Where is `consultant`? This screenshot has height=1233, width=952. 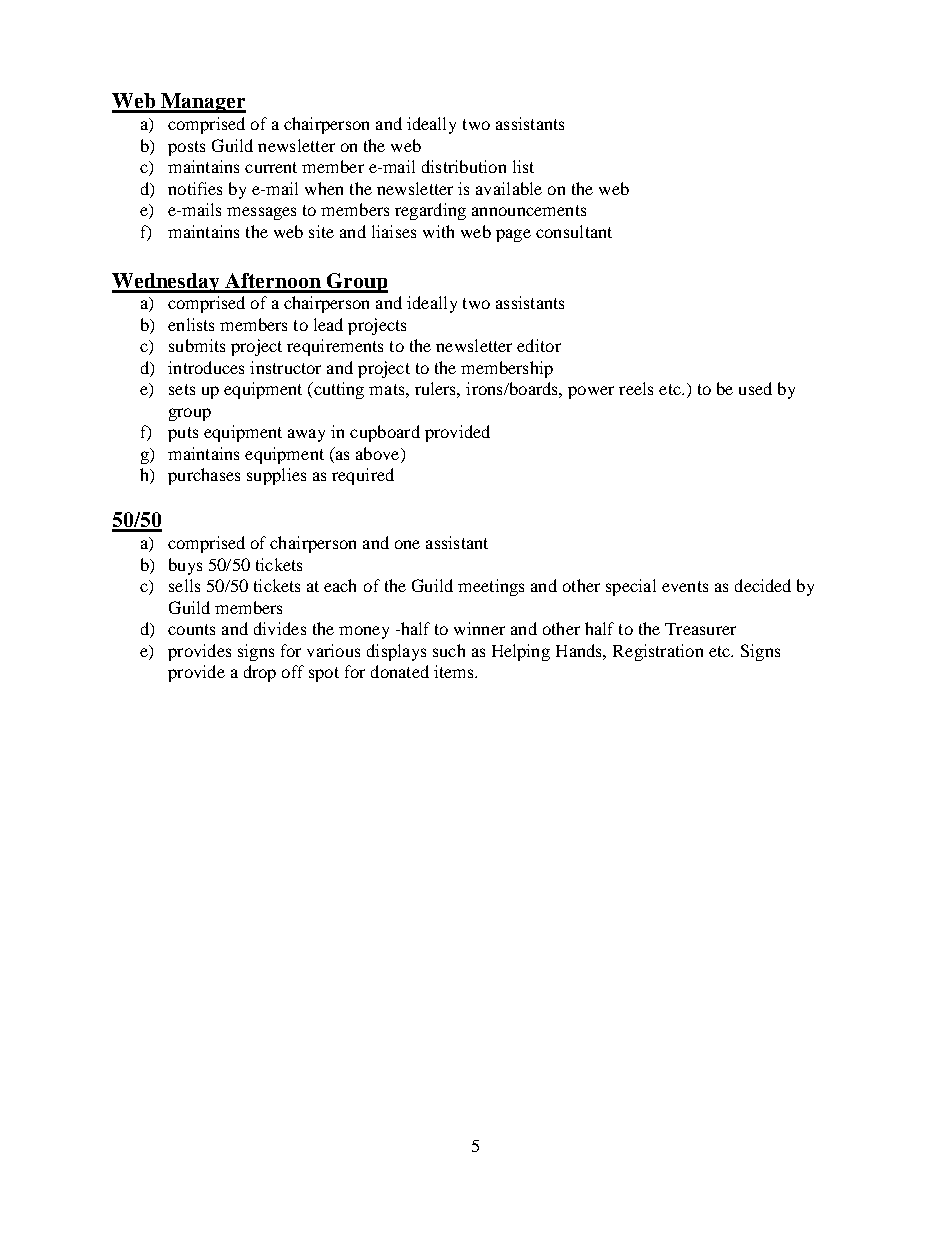 consultant is located at coordinates (574, 231).
